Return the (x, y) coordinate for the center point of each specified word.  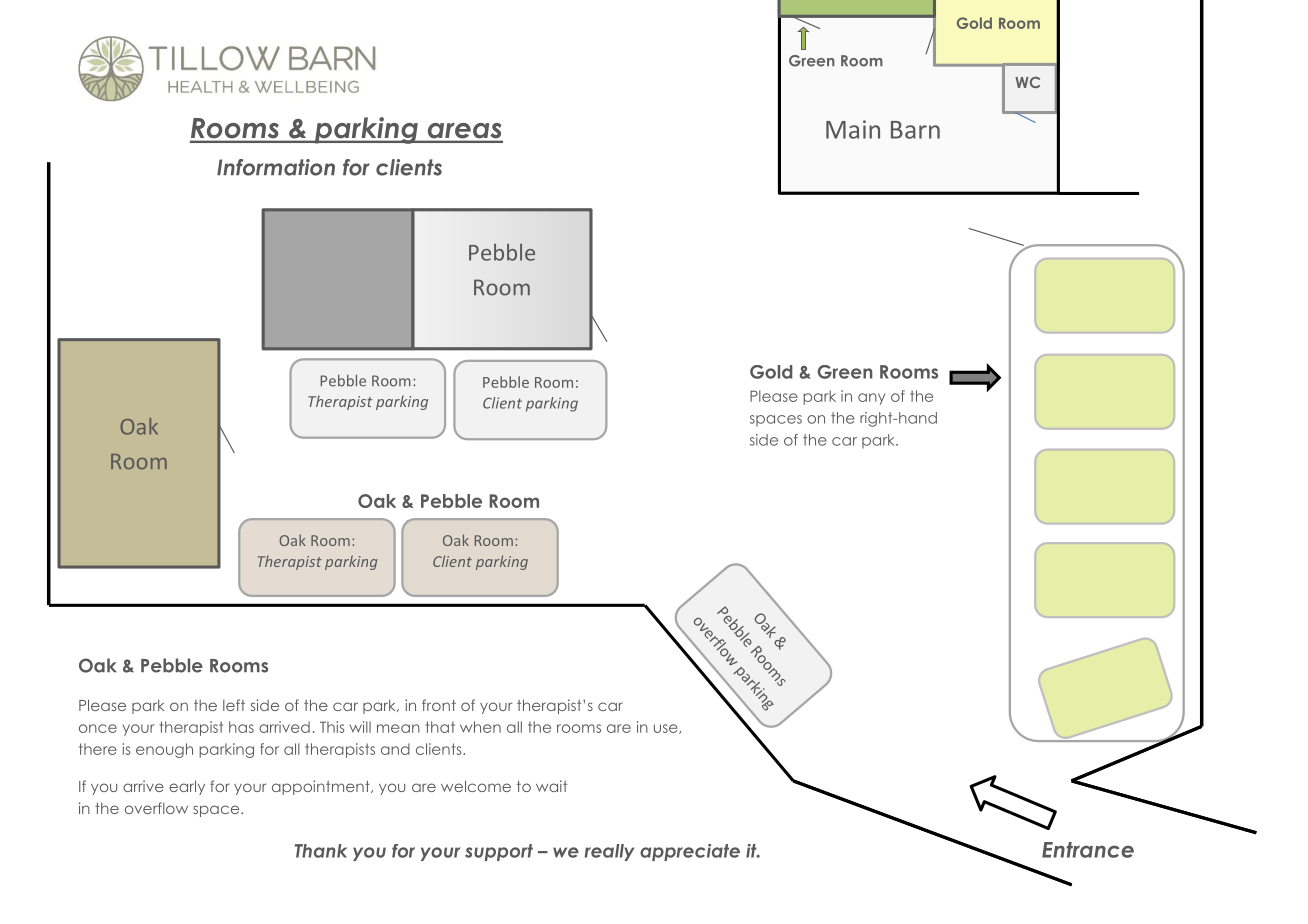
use (667, 729)
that (440, 727)
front (439, 705)
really (609, 852)
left (234, 705)
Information (276, 167)
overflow (156, 808)
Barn (915, 130)
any (871, 399)
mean (398, 728)
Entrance (1088, 850)
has (241, 727)
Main (853, 129)
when (480, 727)
